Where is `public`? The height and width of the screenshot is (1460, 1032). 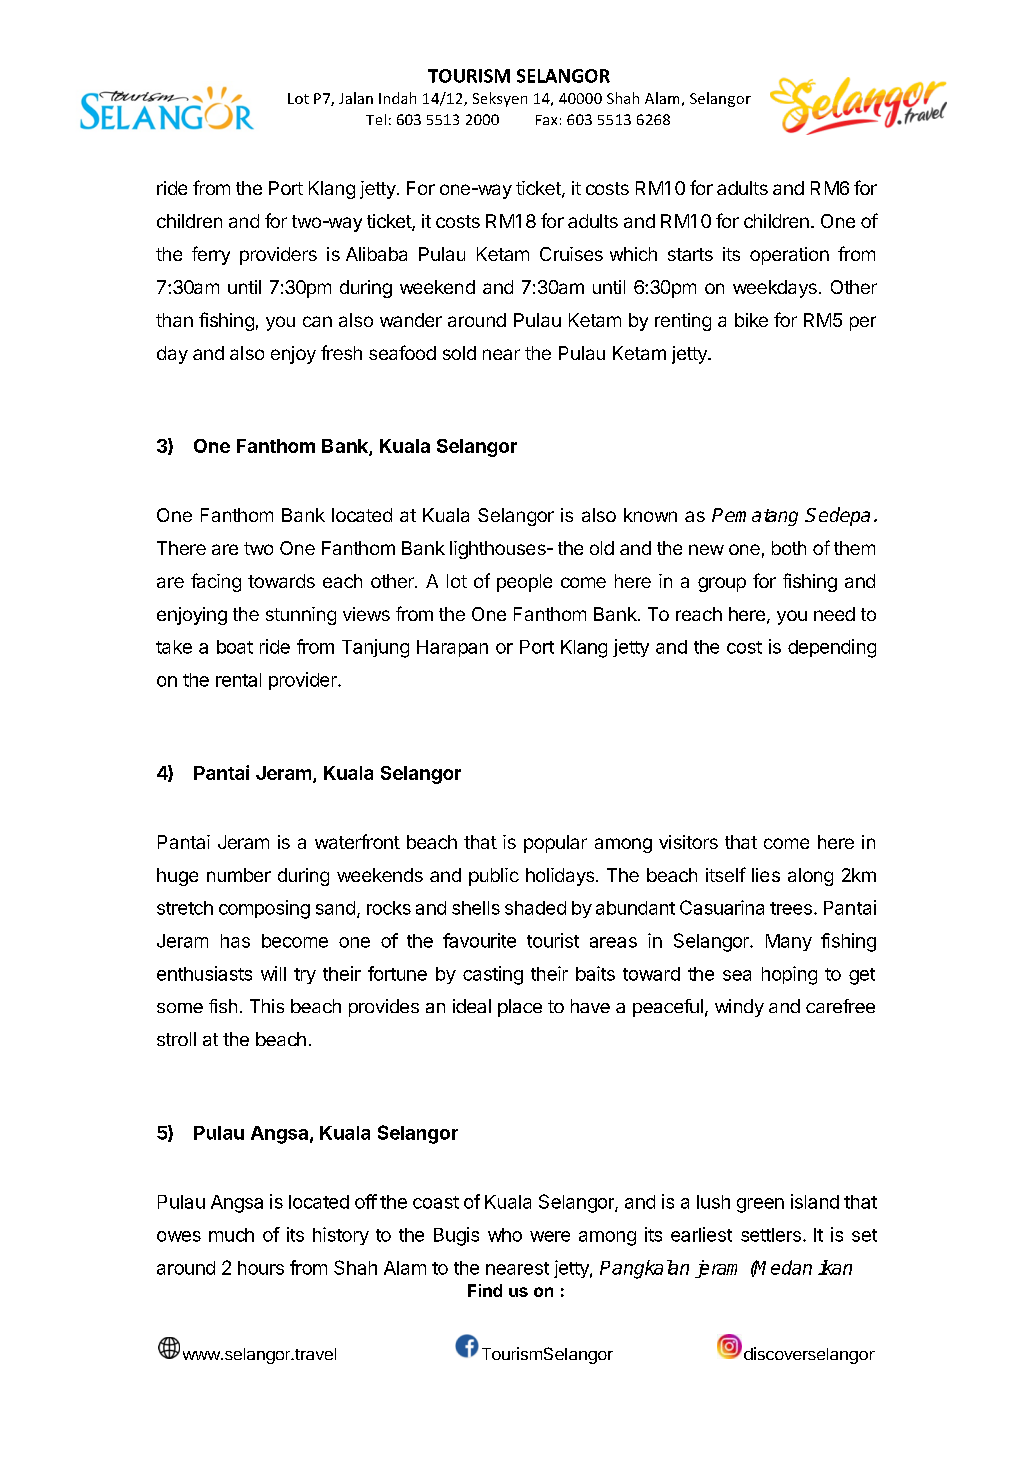
public is located at coordinates (494, 877).
